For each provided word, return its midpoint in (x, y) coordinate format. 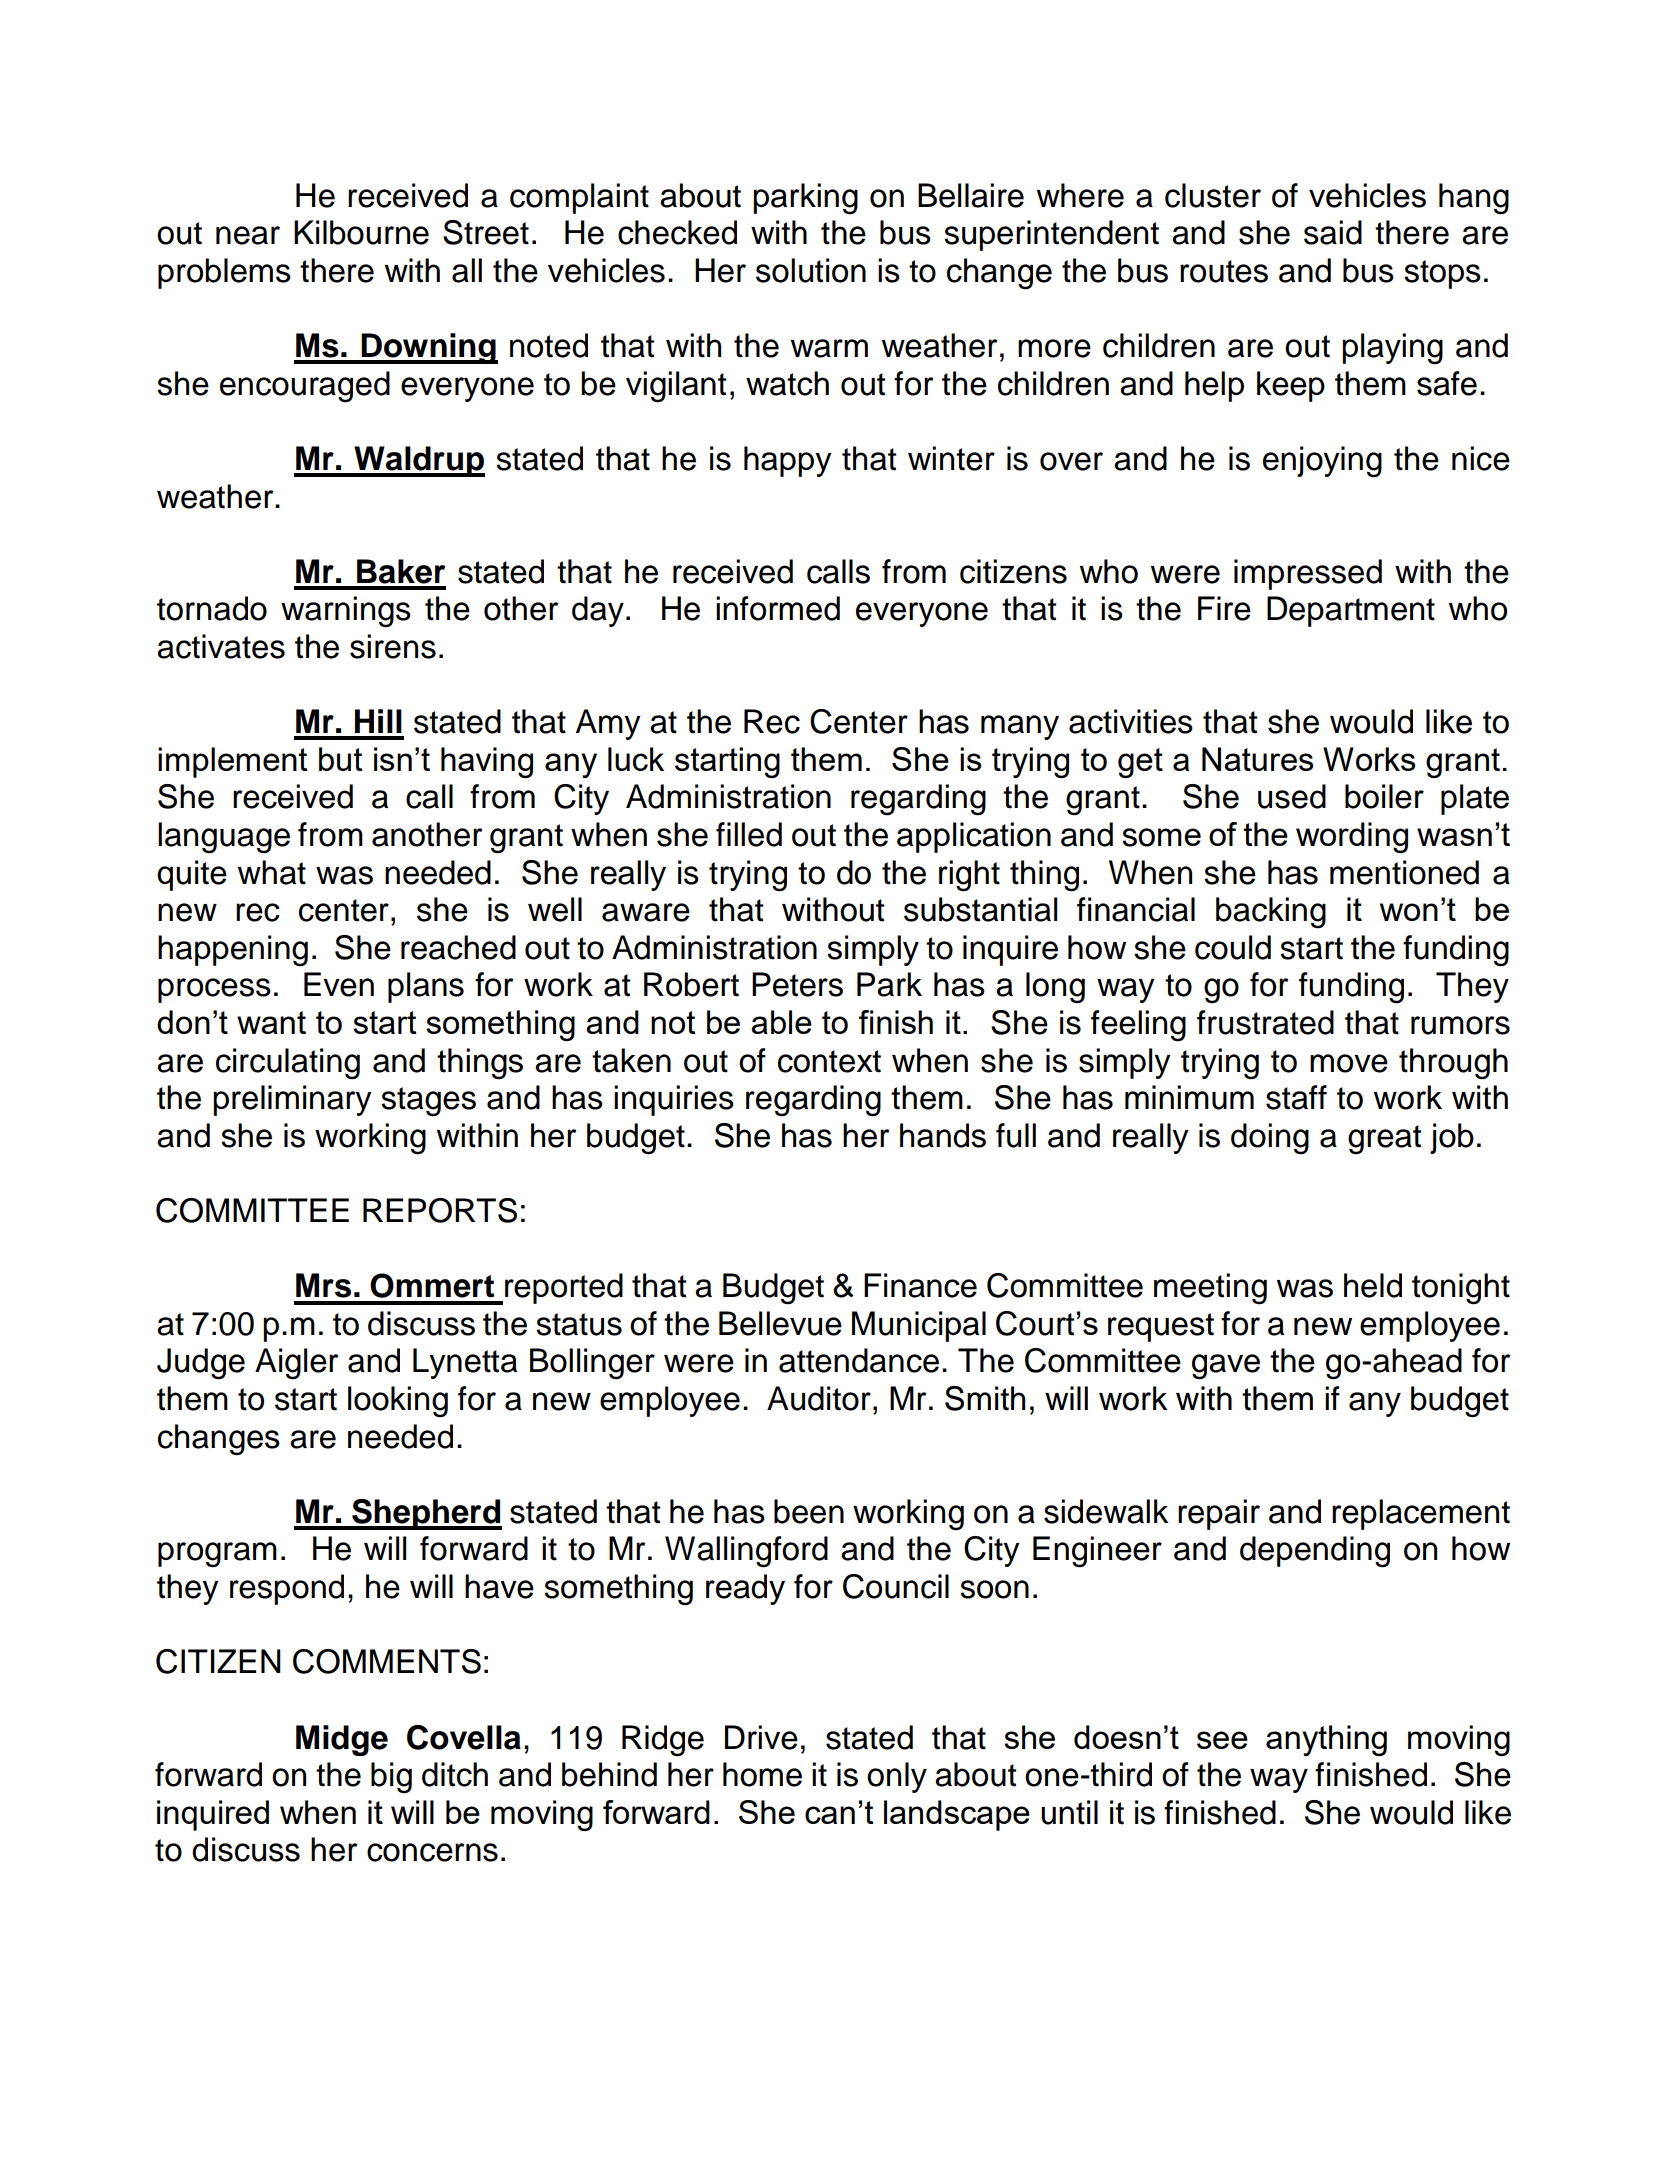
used (1292, 796)
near (248, 235)
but (341, 759)
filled (749, 834)
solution (811, 270)
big (391, 1778)
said (1333, 232)
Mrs (323, 1285)
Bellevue (780, 1323)
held (1373, 1285)
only (897, 1777)
